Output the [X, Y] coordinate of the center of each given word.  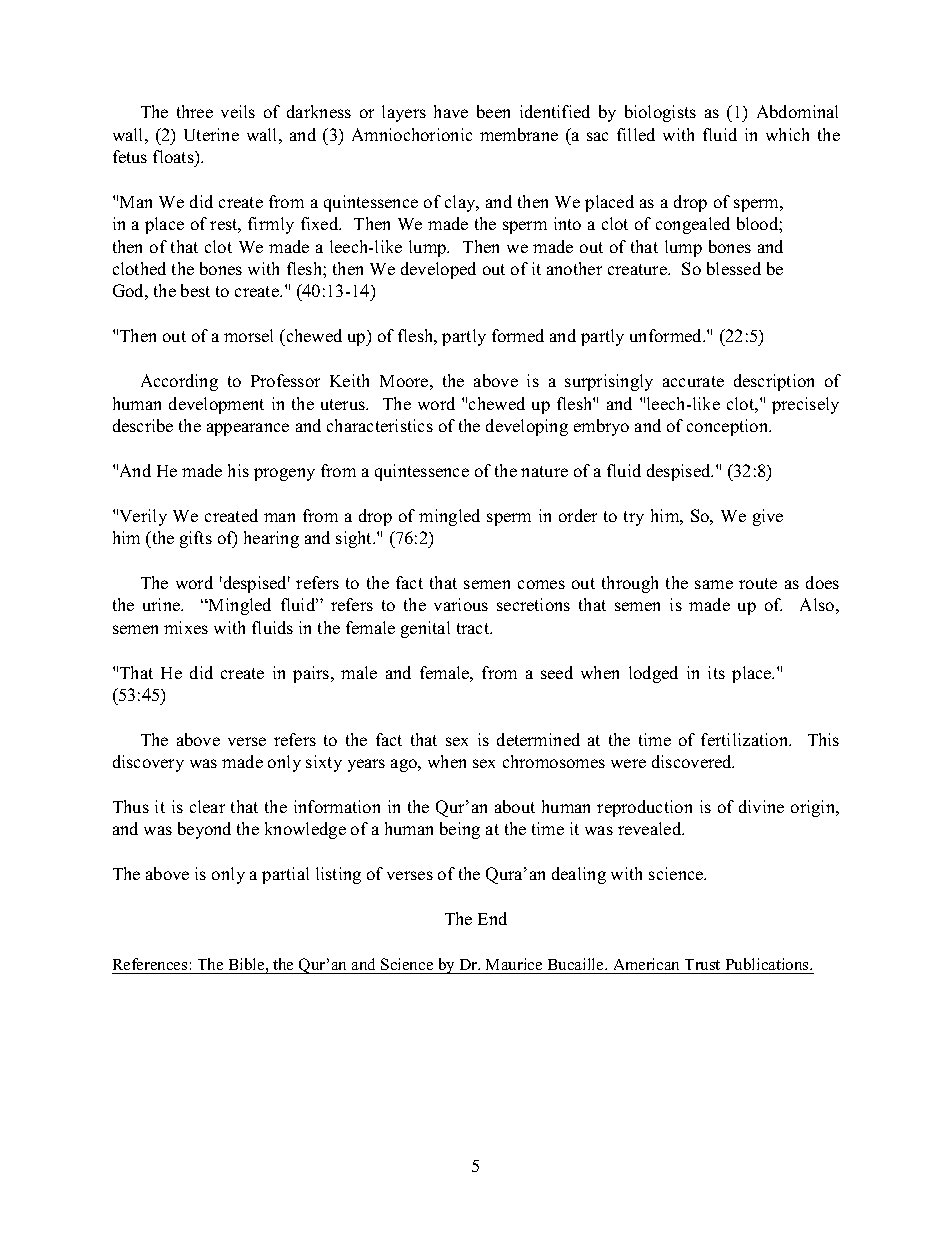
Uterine [211, 134]
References [151, 966]
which [787, 134]
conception [729, 427]
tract [474, 628]
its [716, 672]
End [492, 918]
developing [527, 427]
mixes [186, 627]
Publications [767, 966]
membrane [519, 134]
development [216, 405]
